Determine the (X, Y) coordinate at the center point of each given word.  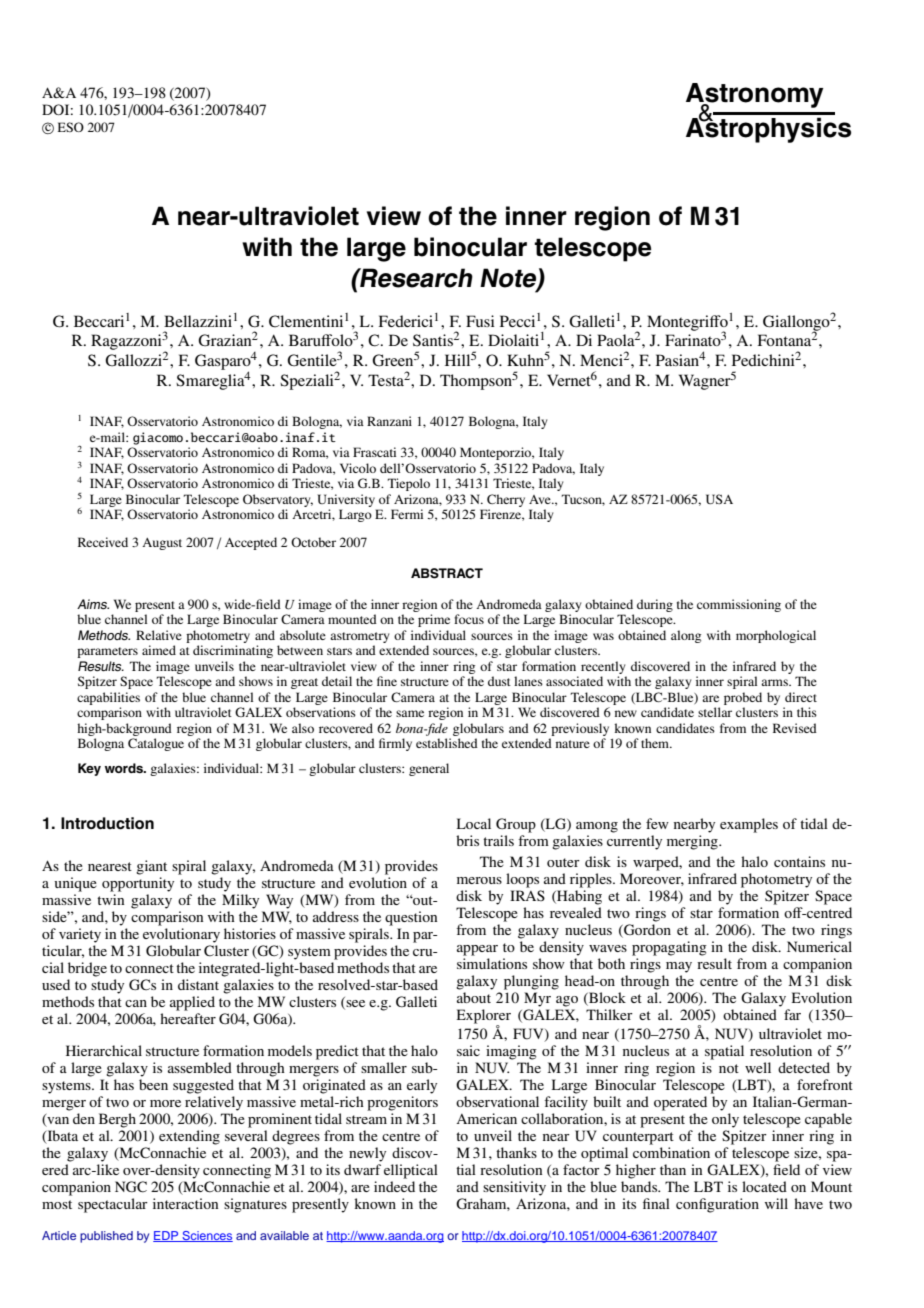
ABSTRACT (447, 573)
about (474, 997)
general (429, 769)
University (346, 500)
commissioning (739, 605)
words (125, 768)
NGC (131, 1187)
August (162, 544)
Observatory (278, 500)
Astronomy (755, 96)
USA (719, 499)
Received (103, 542)
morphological (776, 636)
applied (192, 1003)
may (679, 967)
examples (749, 825)
